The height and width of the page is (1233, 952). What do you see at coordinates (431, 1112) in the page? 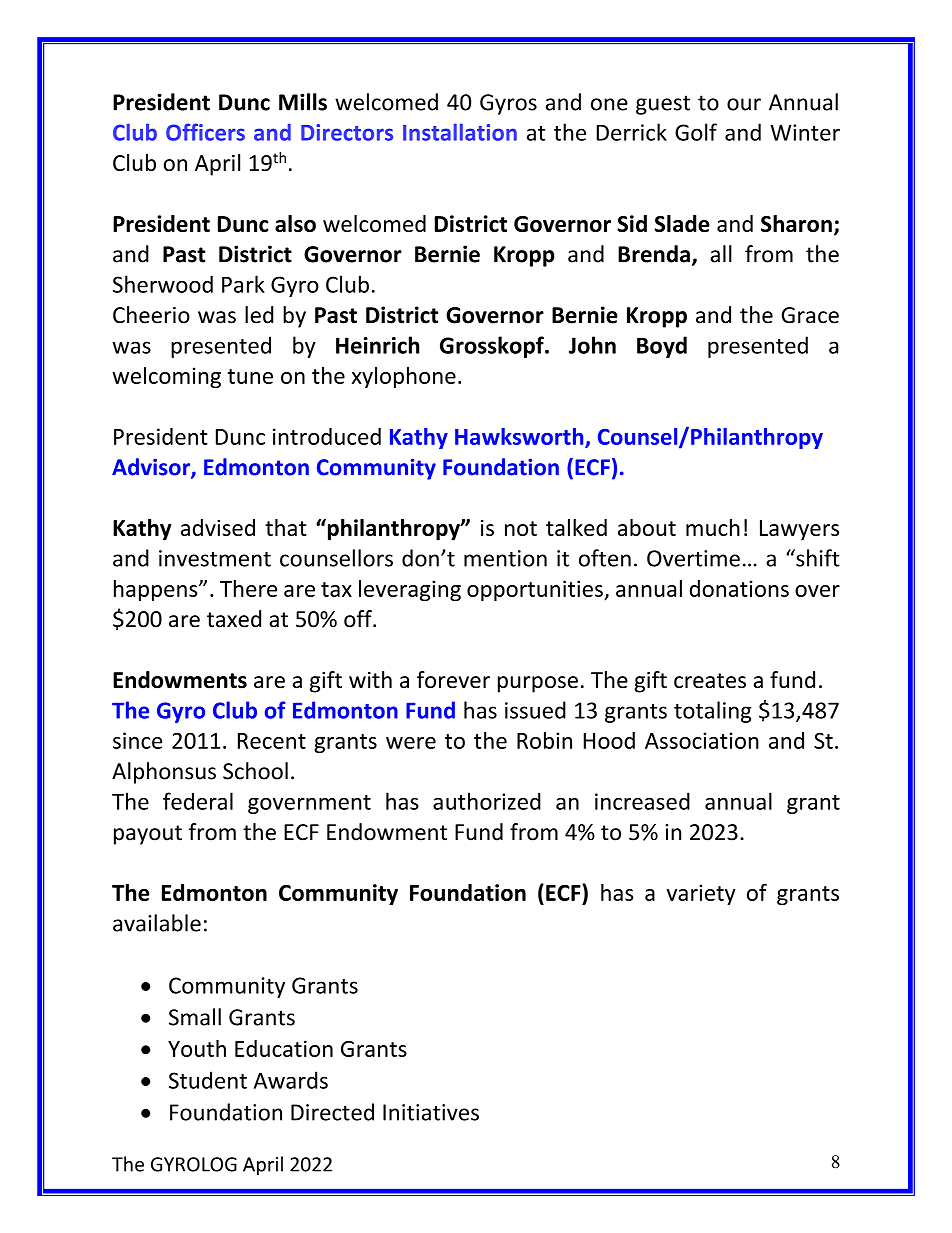
I see `Initiatives` at bounding box center [431, 1112].
